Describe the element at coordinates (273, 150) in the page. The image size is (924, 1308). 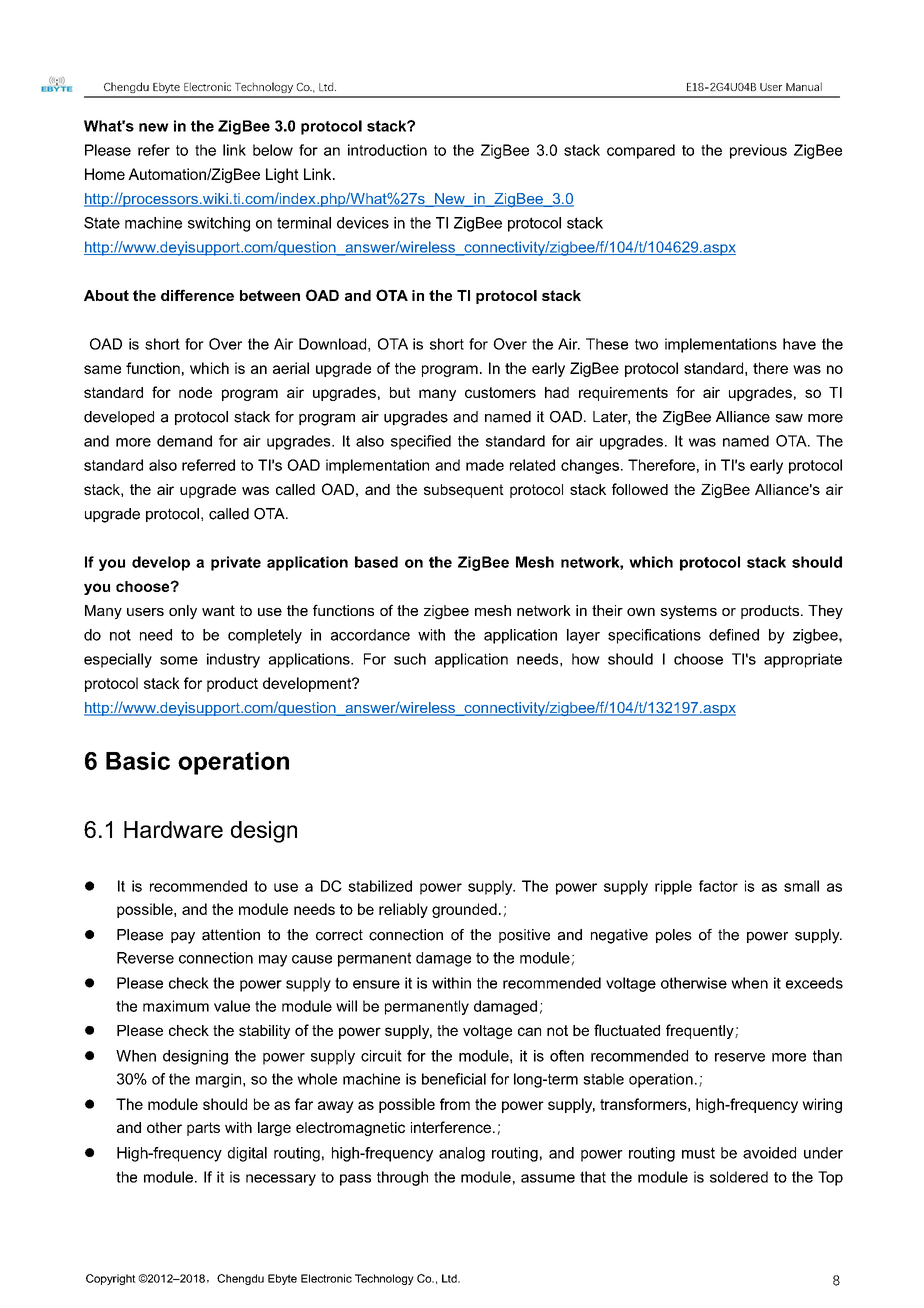
I see `below` at that location.
